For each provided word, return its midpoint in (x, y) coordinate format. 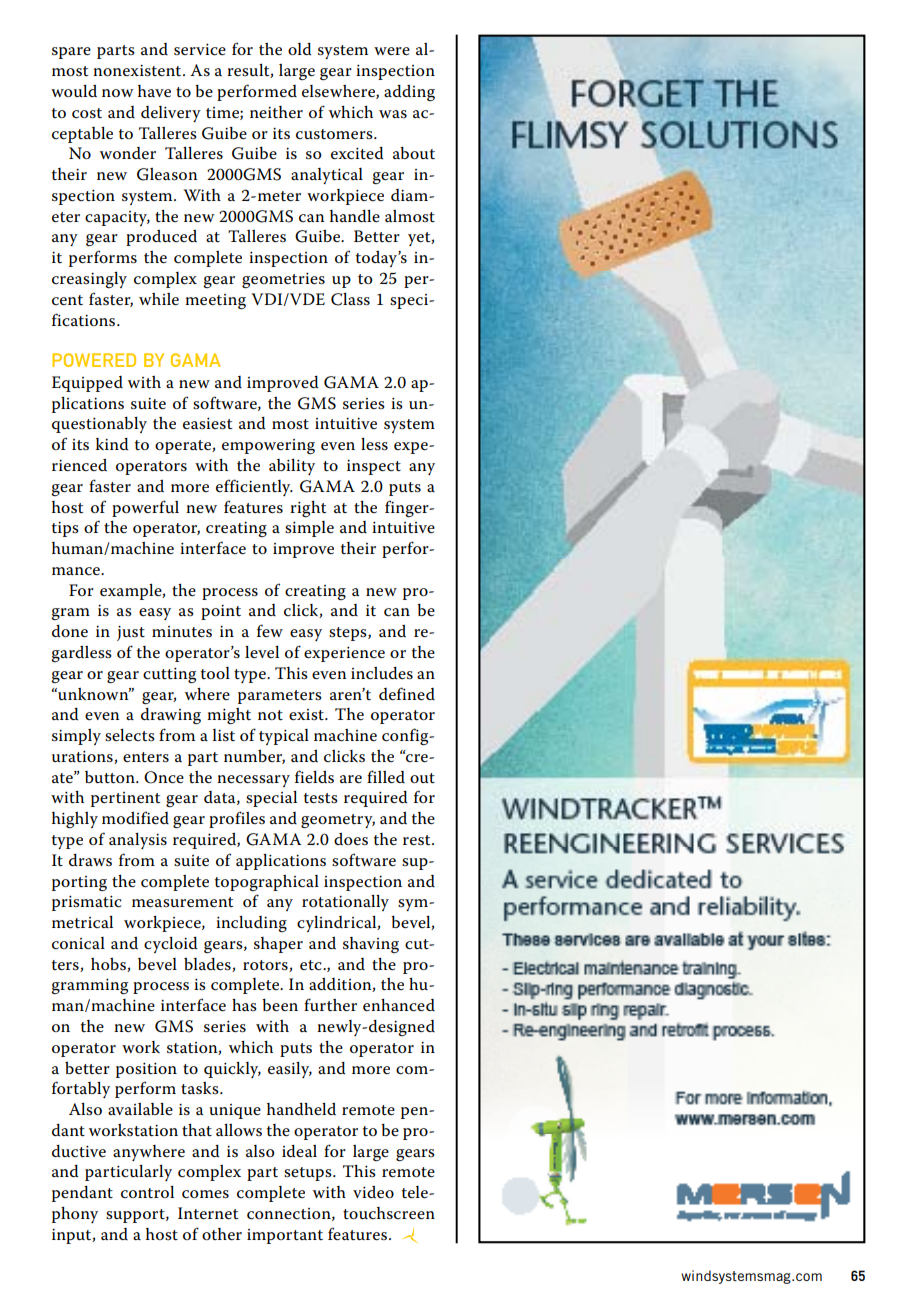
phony (75, 1215)
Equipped (87, 384)
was (393, 114)
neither (276, 112)
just (131, 633)
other (222, 1234)
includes (382, 673)
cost (87, 113)
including (251, 923)
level (262, 652)
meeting (215, 301)
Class (350, 299)
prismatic (87, 903)
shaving (371, 945)
